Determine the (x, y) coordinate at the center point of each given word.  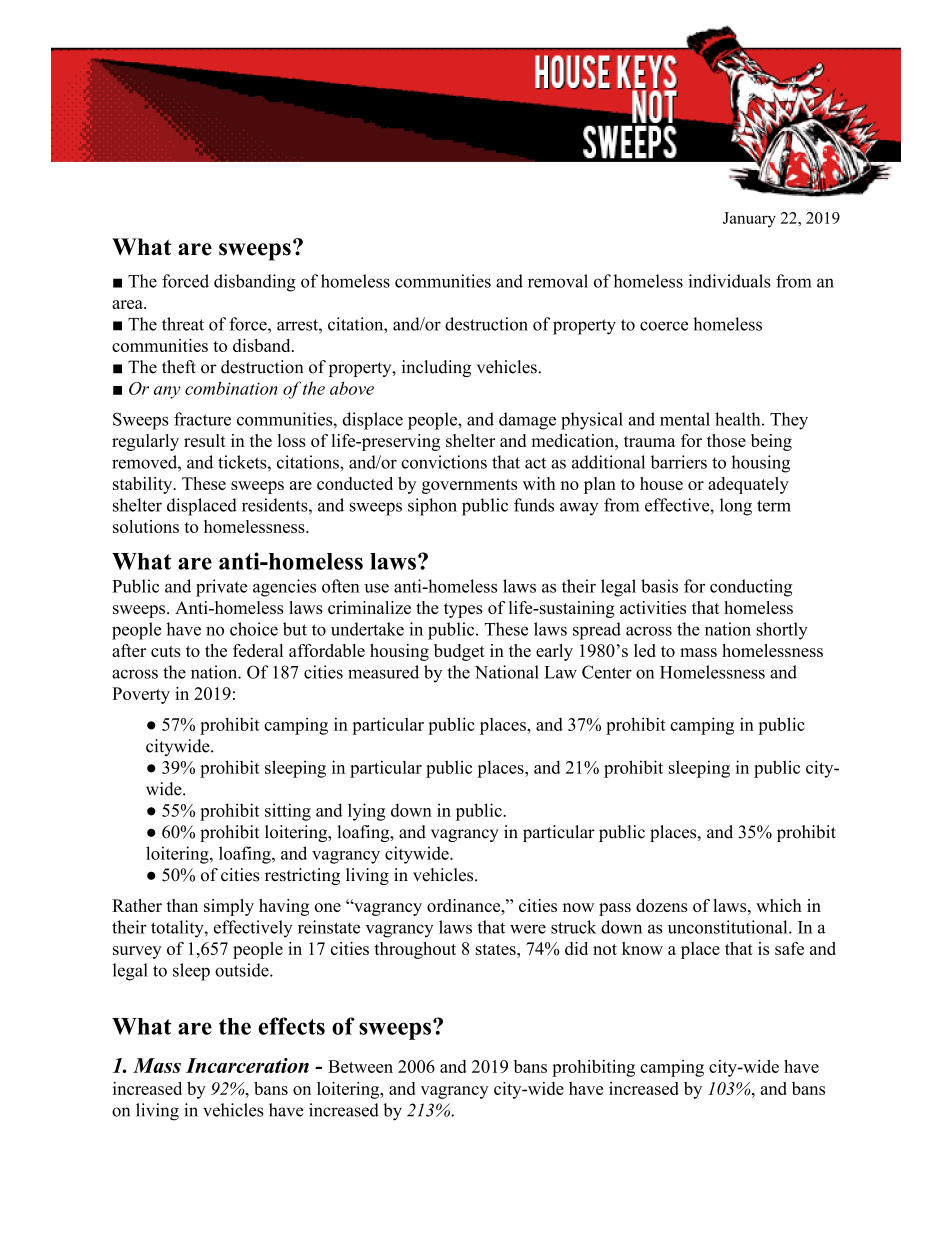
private (221, 588)
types (463, 610)
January (749, 220)
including (436, 368)
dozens (661, 905)
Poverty (141, 695)
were (528, 929)
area (128, 304)
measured (383, 672)
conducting (751, 588)
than (182, 905)
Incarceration (247, 1065)
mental (685, 419)
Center (607, 672)
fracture (202, 419)
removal (558, 281)
